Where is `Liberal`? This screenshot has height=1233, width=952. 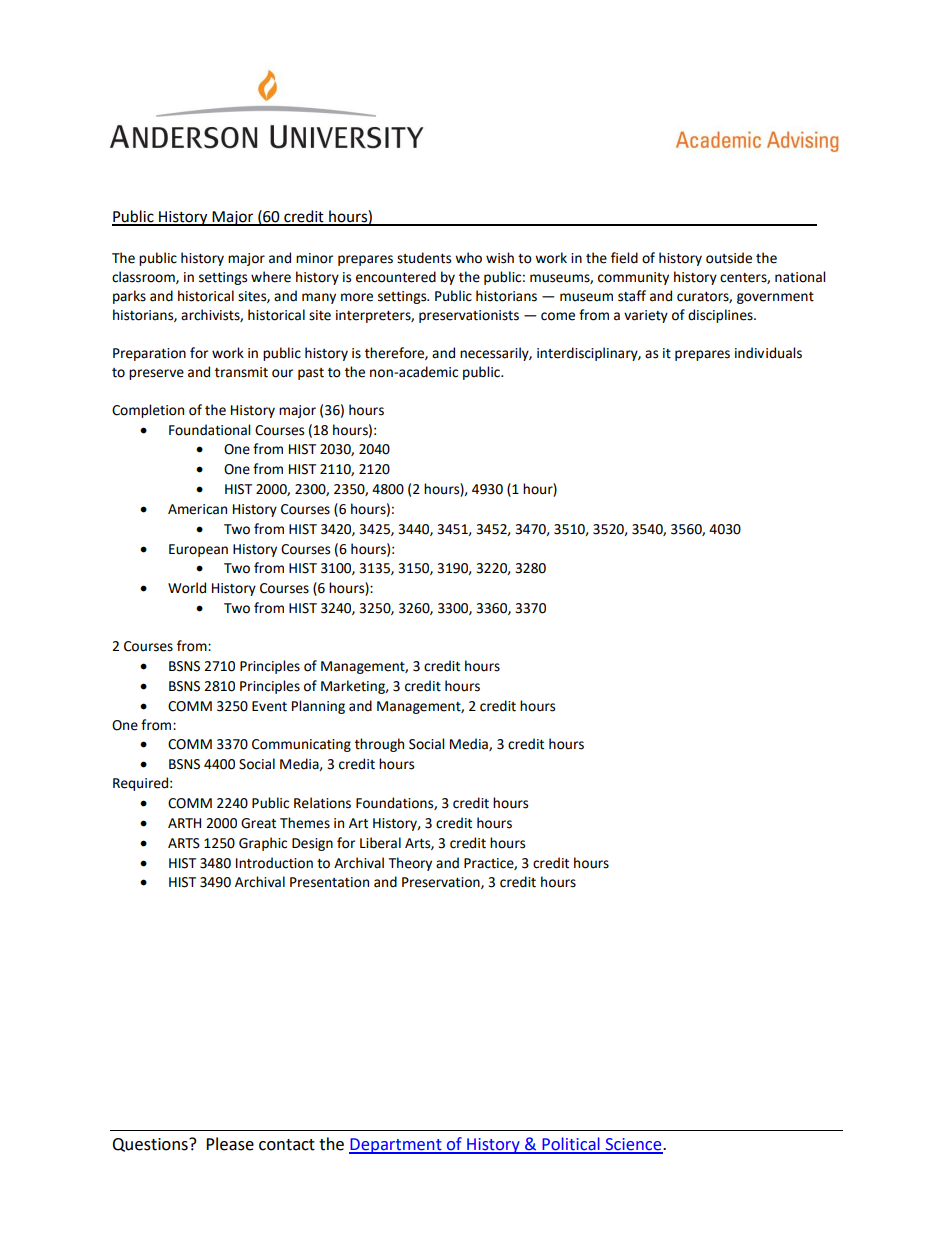
Liberal is located at coordinates (380, 843).
